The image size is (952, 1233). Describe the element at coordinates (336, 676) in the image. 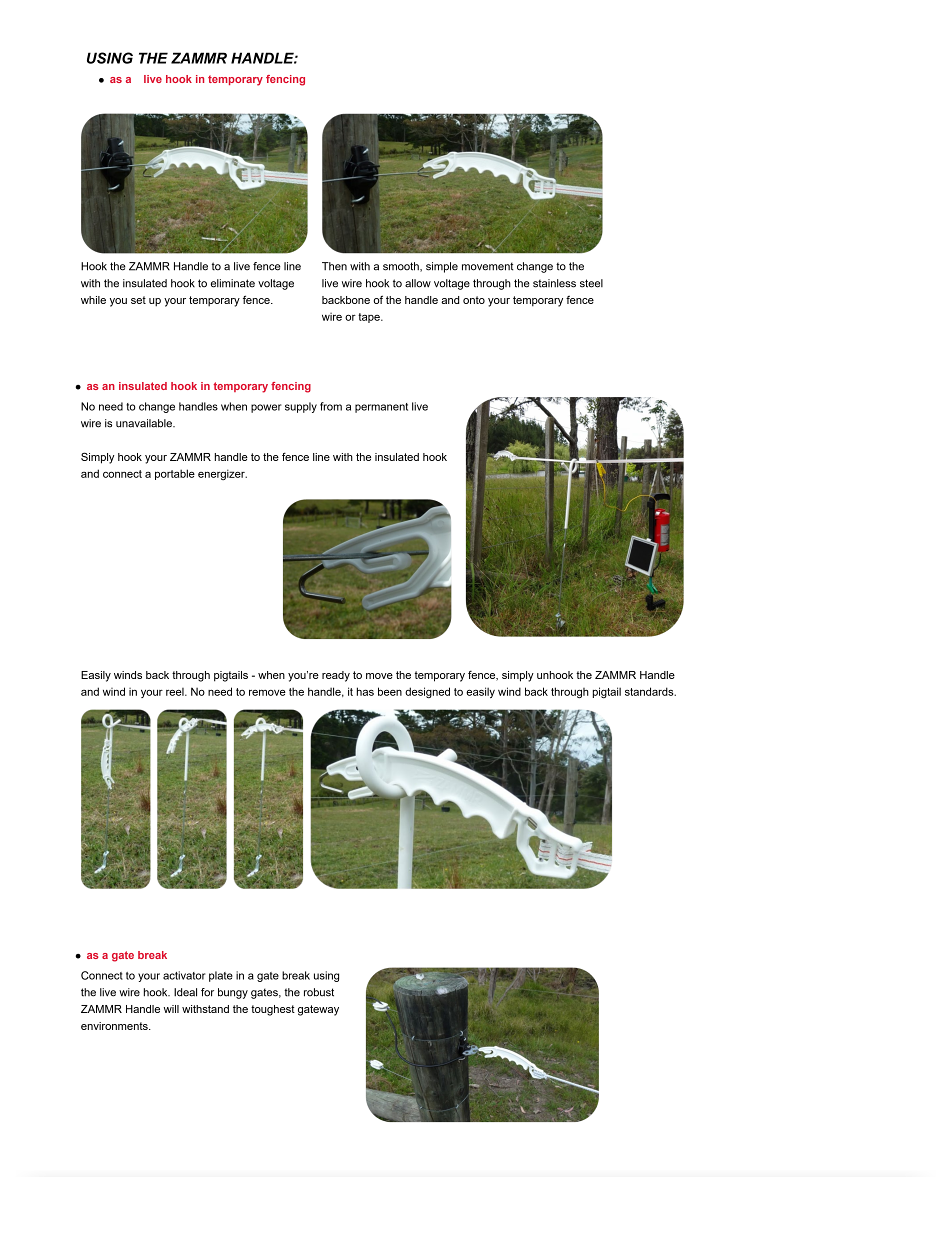

I see `ready` at that location.
